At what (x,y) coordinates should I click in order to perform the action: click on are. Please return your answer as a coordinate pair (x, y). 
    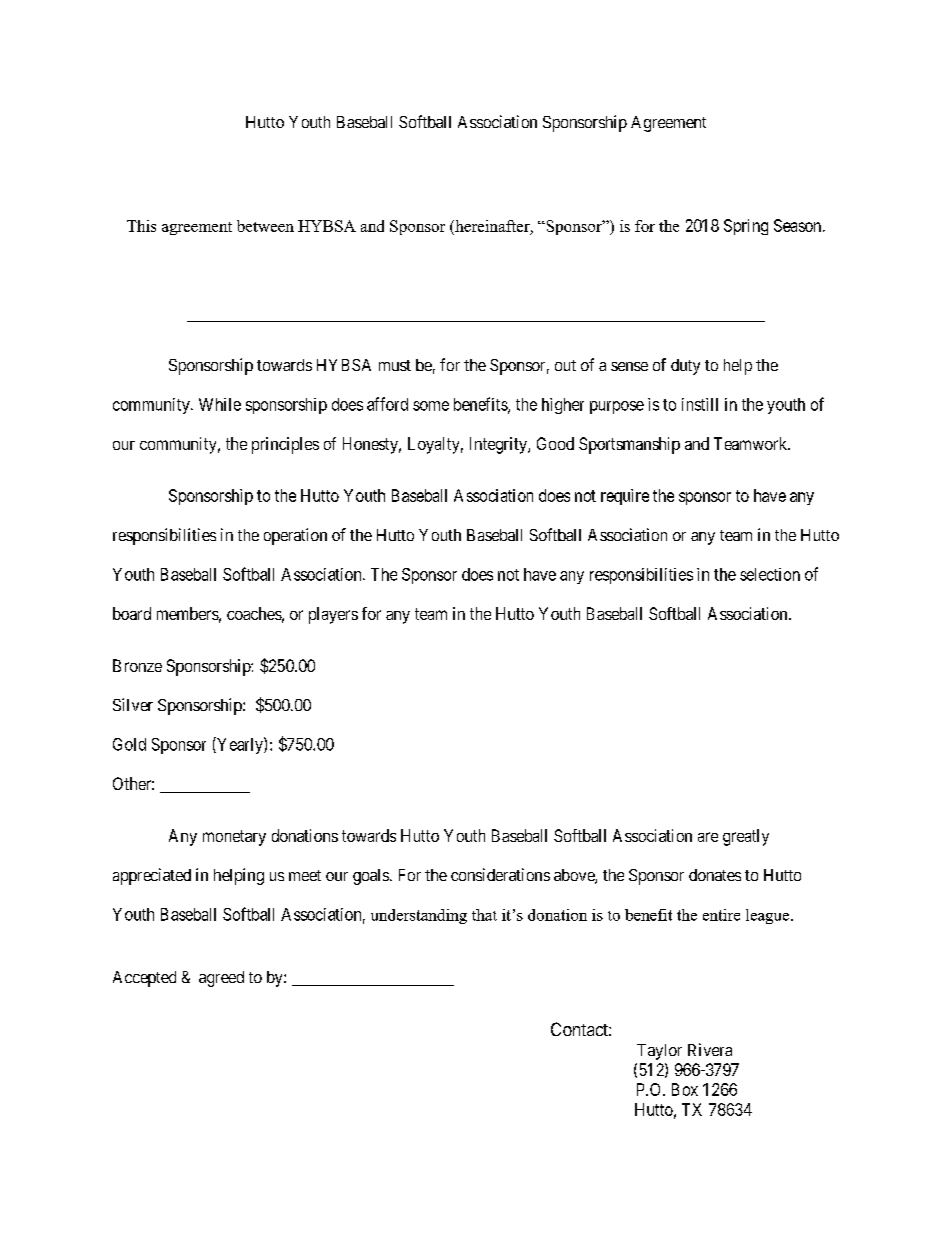
    Looking at the image, I should click on (708, 837).
